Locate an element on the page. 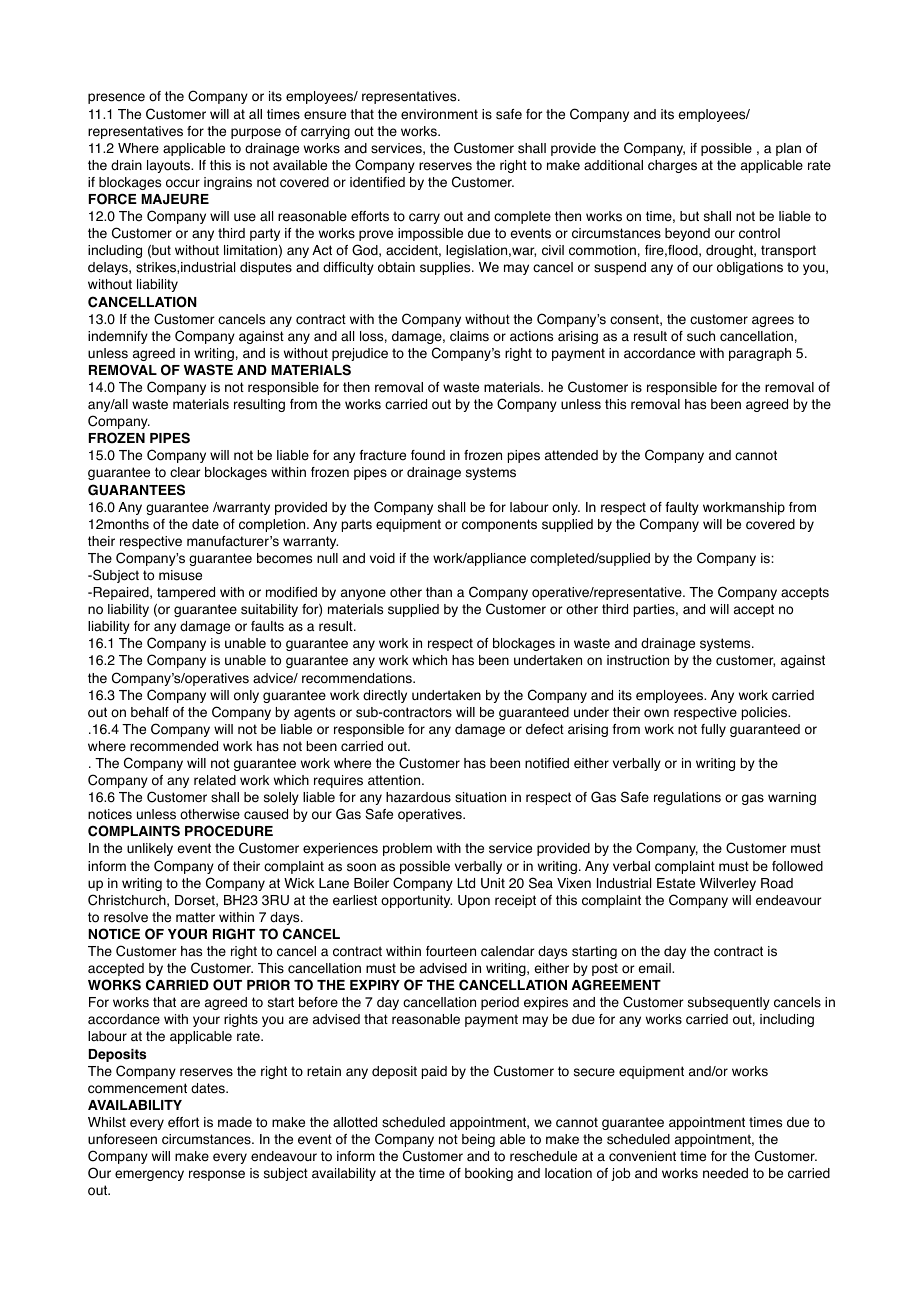 This image has height=1308, width=924. Ltd is located at coordinates (466, 883).
